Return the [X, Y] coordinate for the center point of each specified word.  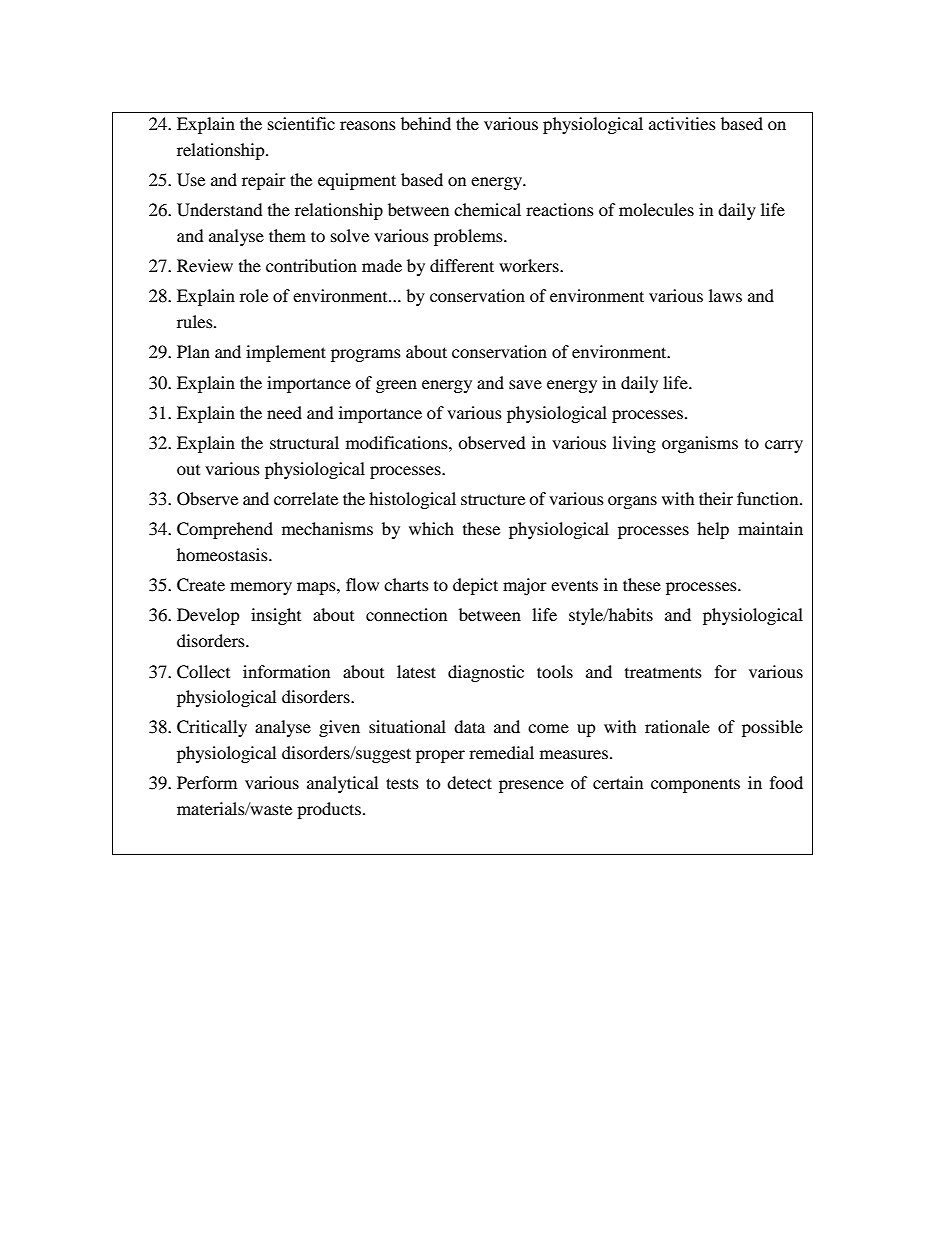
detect [469, 782]
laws [725, 295]
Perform [207, 782]
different [462, 265]
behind [426, 123]
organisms [700, 444]
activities [682, 123]
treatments [663, 672]
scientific [301, 123]
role [254, 295]
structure [493, 499]
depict [475, 586]
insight [276, 616]
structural [304, 442]
